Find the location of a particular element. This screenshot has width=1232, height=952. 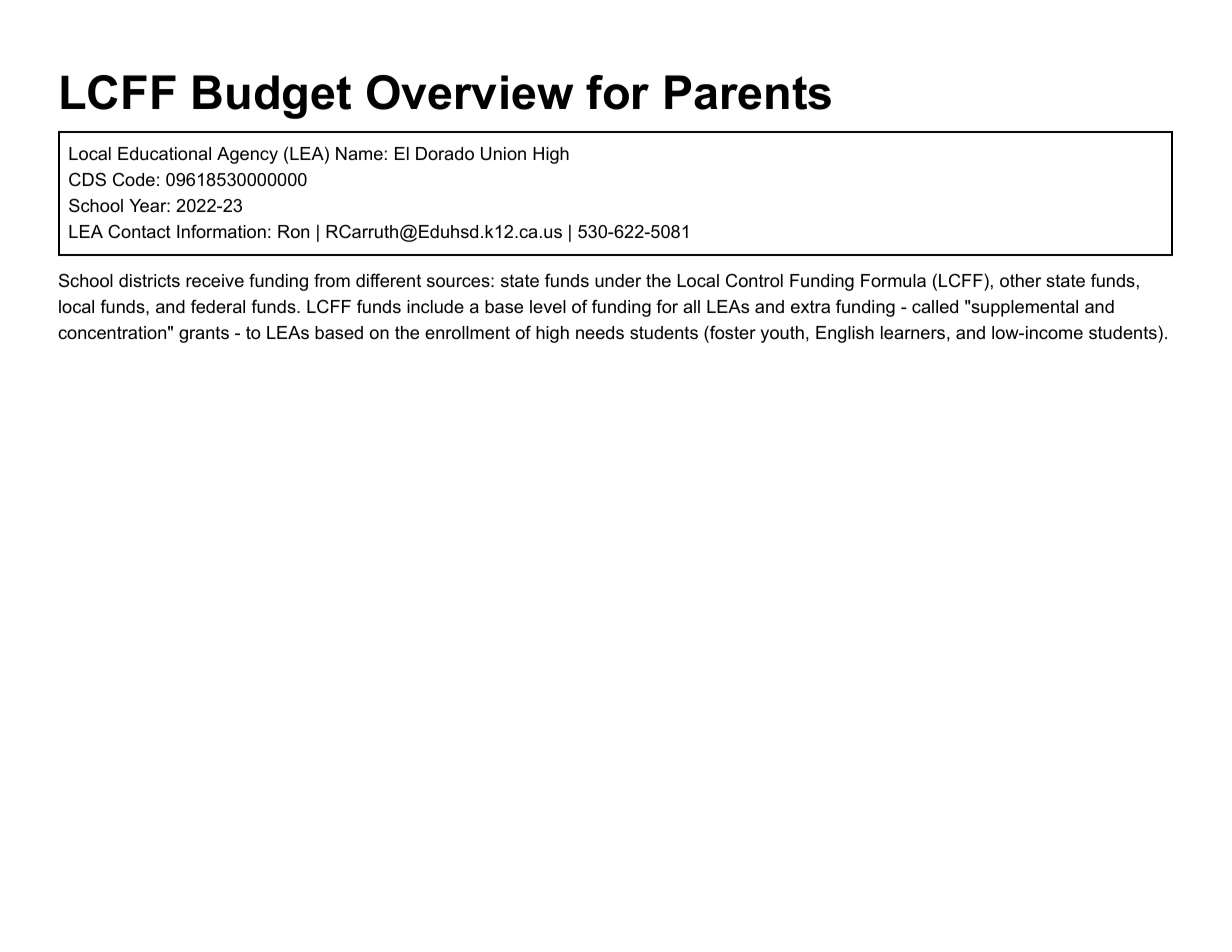

Dorado is located at coordinates (445, 154).
